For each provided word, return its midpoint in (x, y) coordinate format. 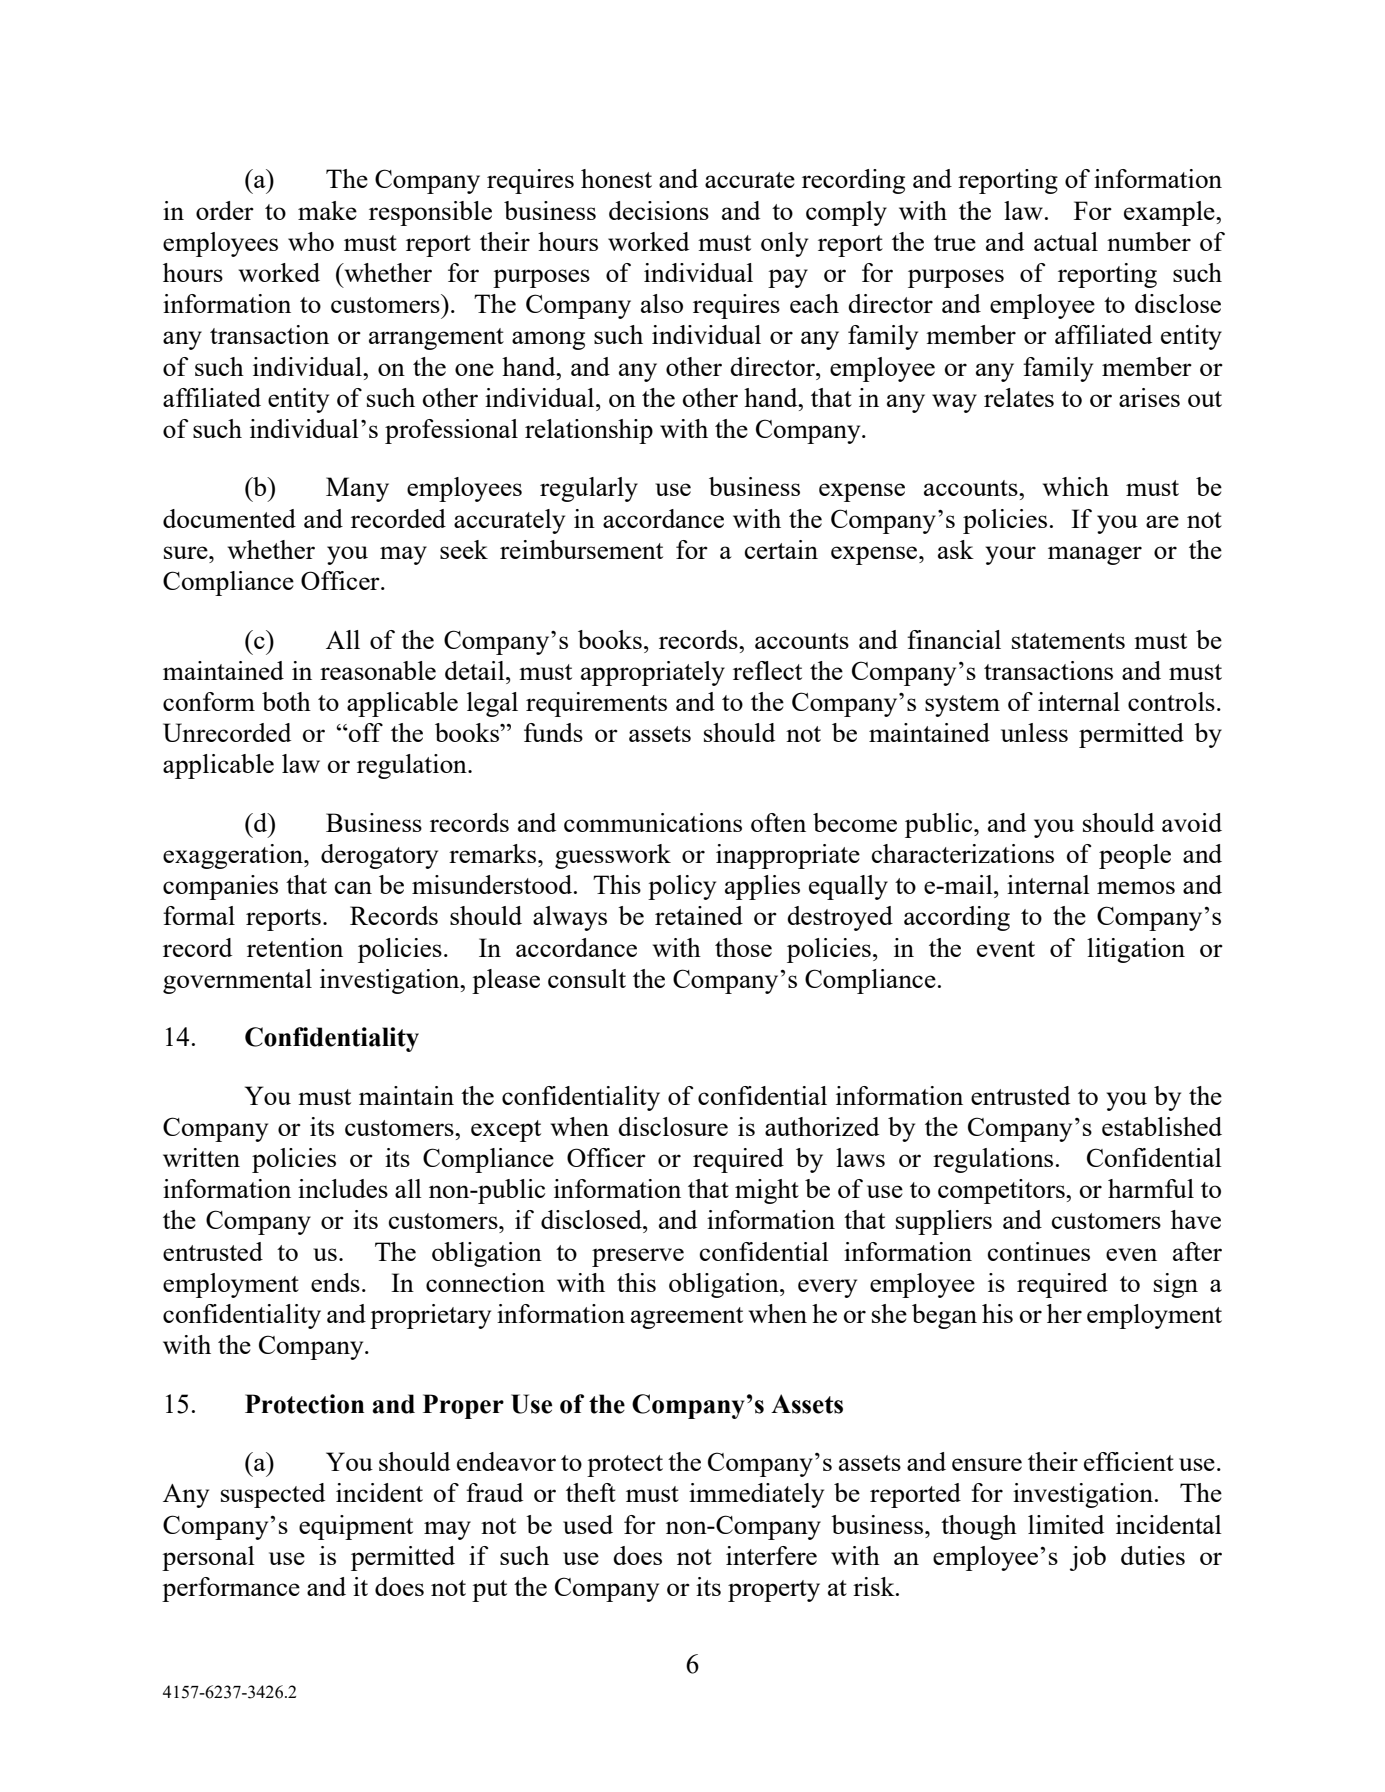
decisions (659, 210)
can (353, 887)
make (327, 210)
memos (1136, 887)
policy (682, 887)
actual (1066, 241)
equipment (356, 1527)
